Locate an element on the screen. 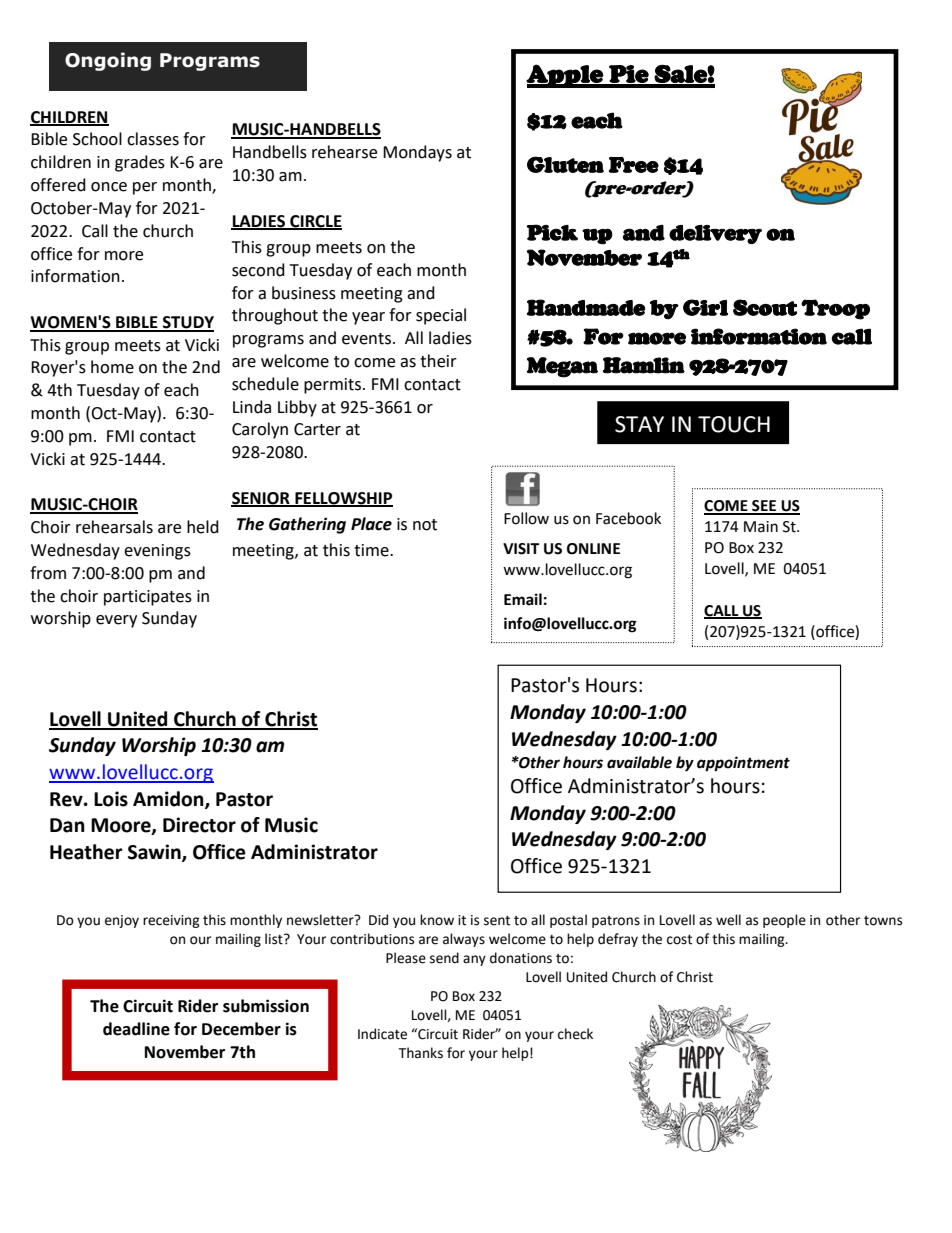  Ongoing is located at coordinates (108, 61).
